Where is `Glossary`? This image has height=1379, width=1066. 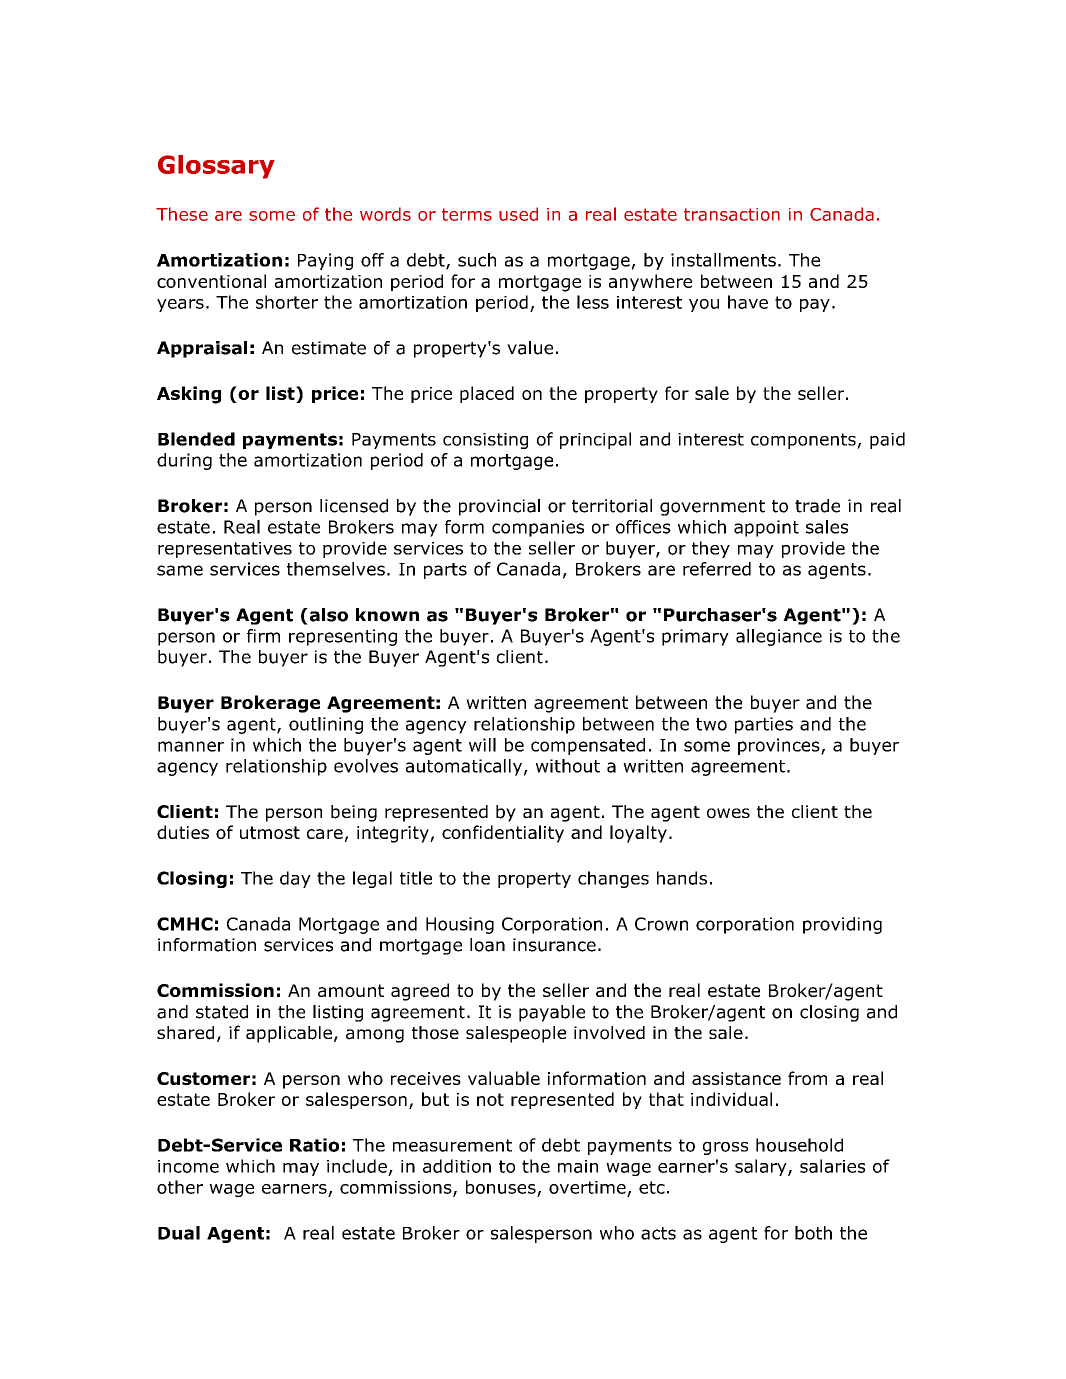 Glossary is located at coordinates (216, 167).
